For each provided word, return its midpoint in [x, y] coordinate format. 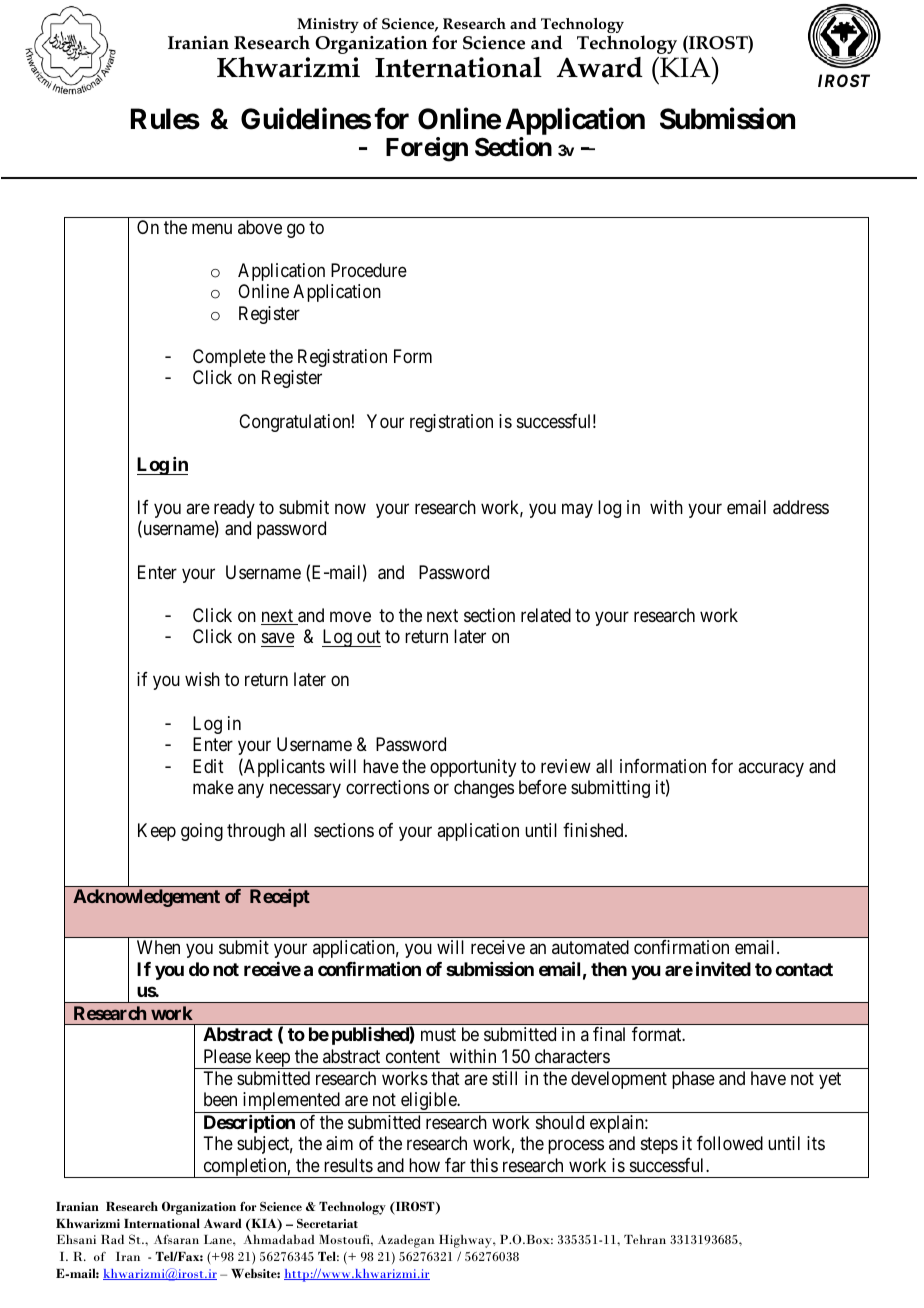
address [801, 507]
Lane [219, 1239]
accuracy [771, 769]
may [577, 510]
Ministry [328, 27]
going [202, 832]
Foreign [427, 149]
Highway [466, 1241]
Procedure [369, 270]
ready [234, 510]
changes [484, 789]
